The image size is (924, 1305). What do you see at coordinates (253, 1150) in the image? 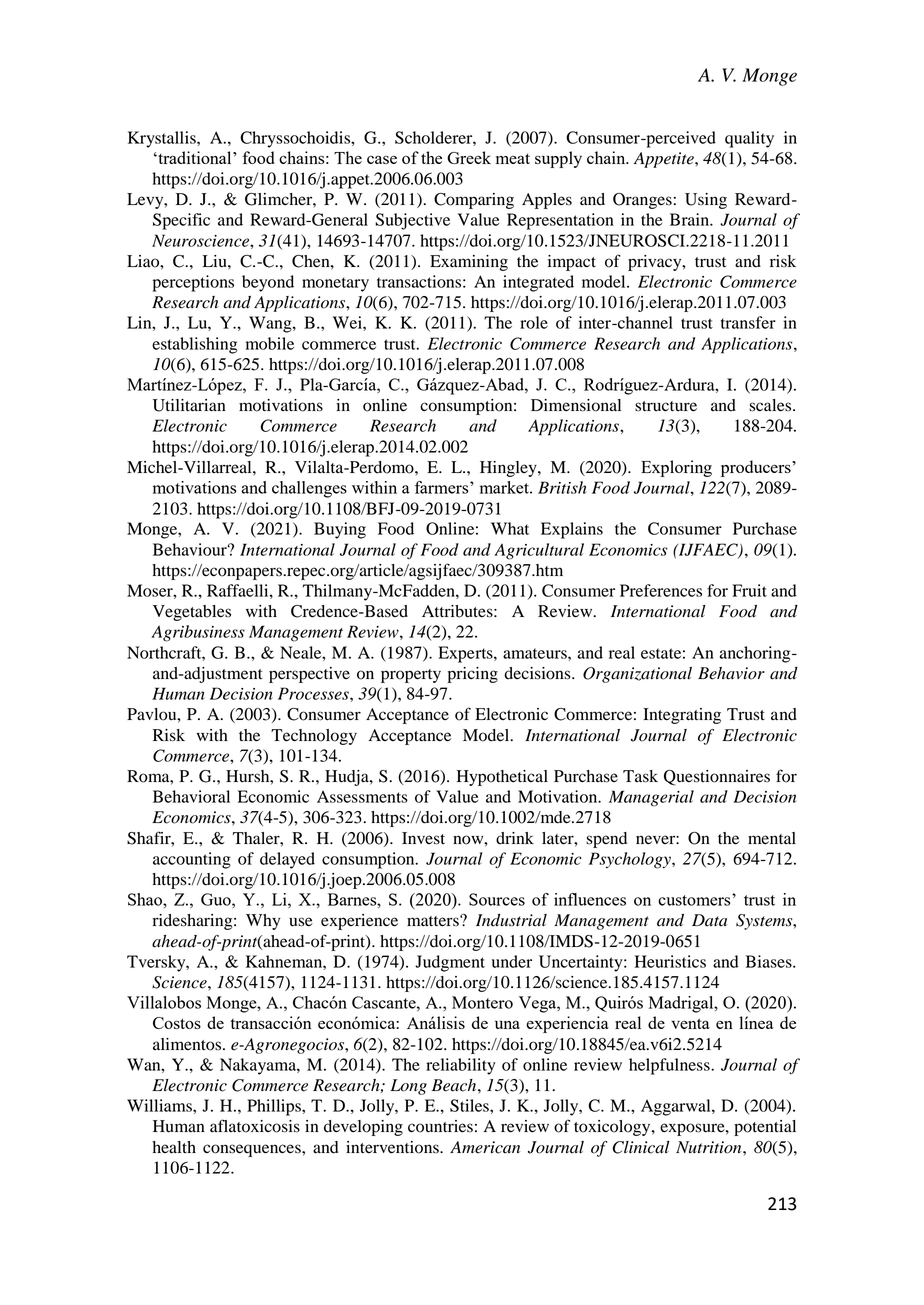
I see `consequences` at bounding box center [253, 1150].
